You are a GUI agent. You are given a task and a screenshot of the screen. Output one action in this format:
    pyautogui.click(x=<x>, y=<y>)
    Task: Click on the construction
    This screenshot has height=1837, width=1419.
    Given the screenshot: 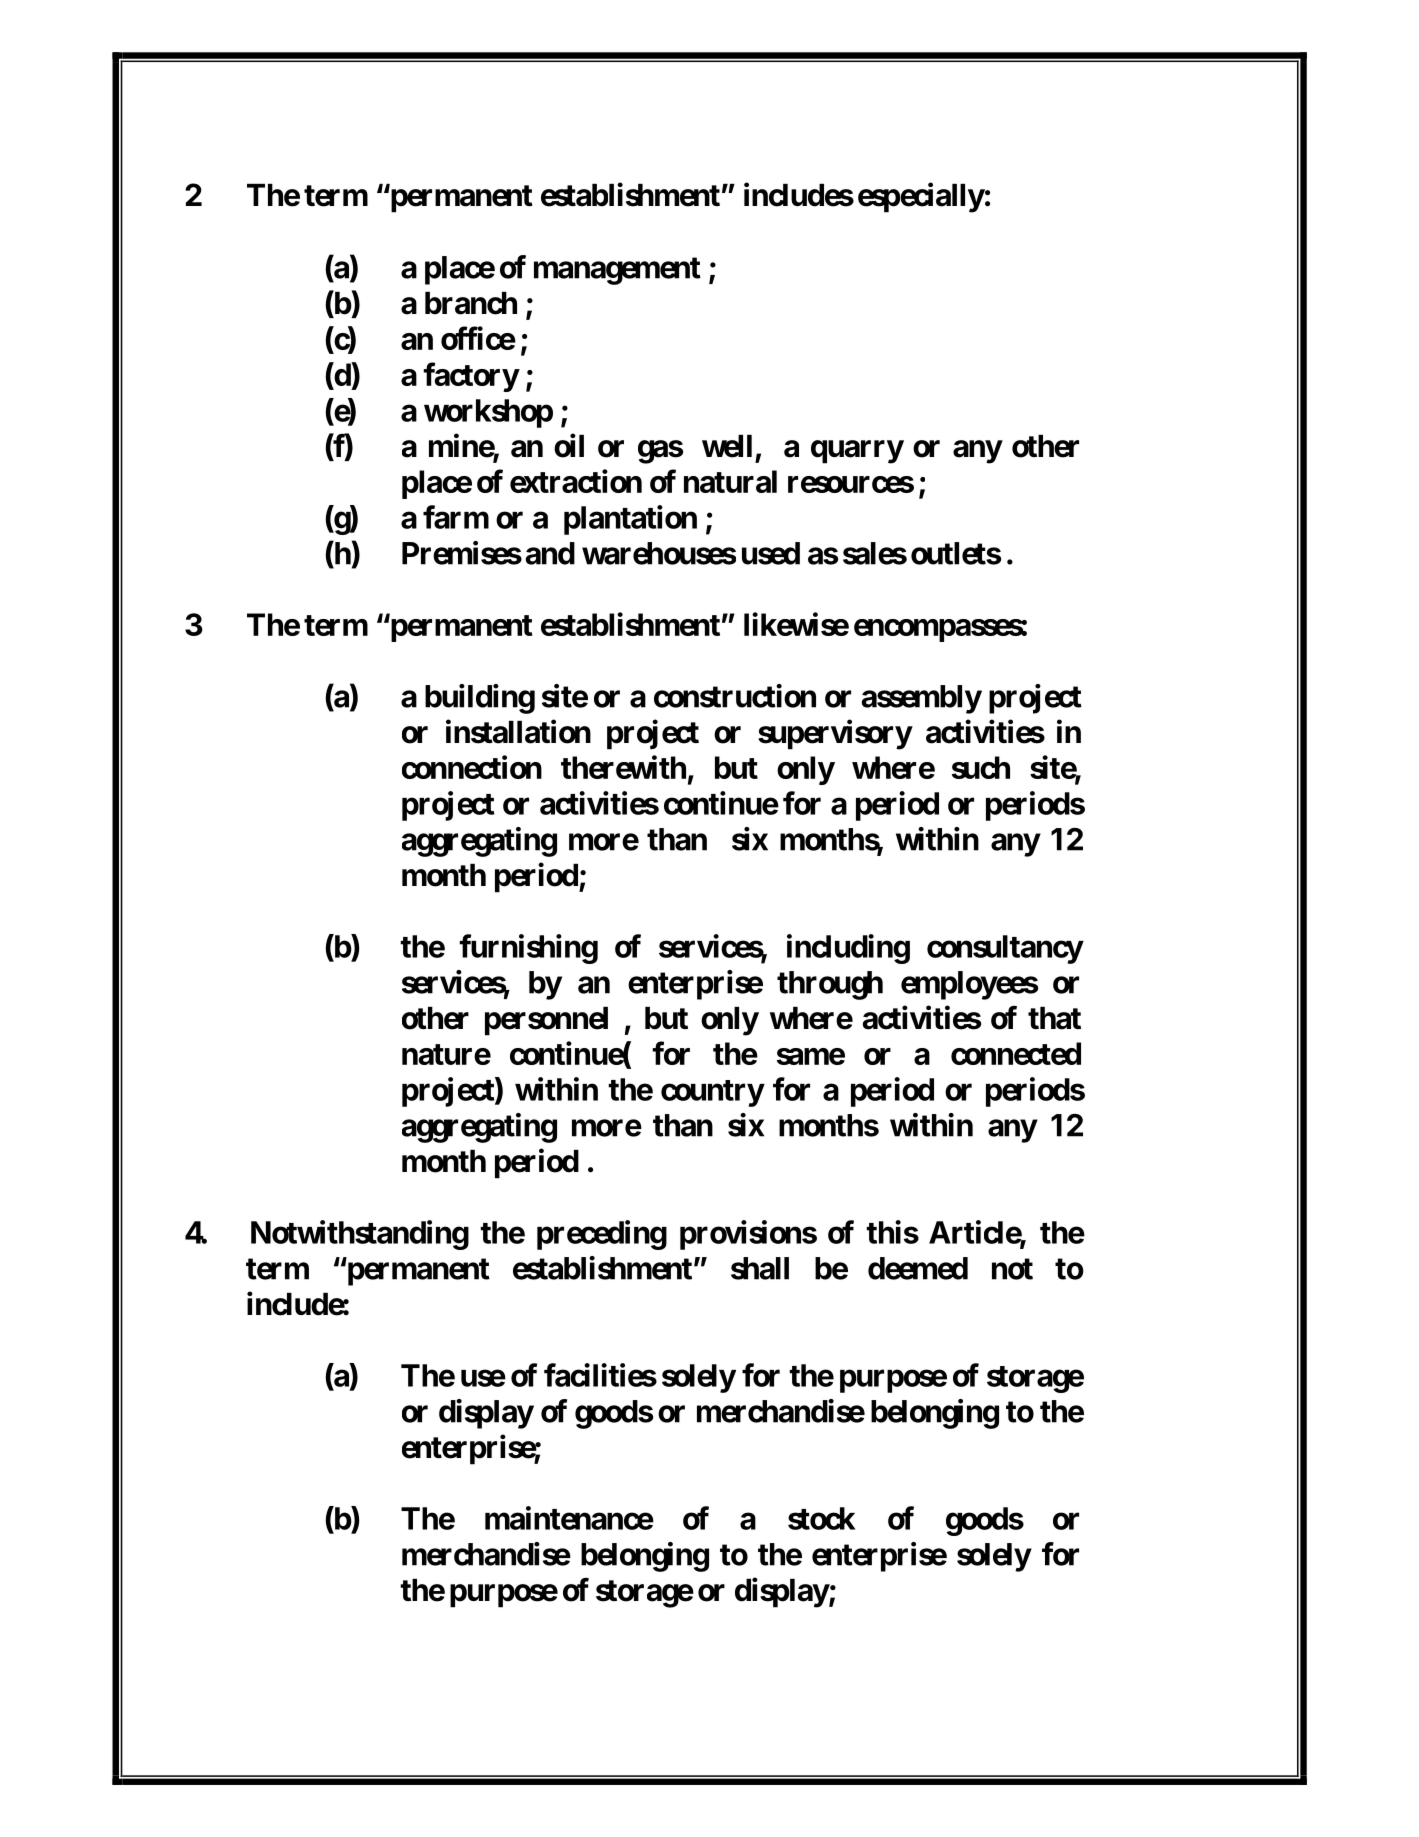 What is the action you would take?
    pyautogui.click(x=735, y=696)
